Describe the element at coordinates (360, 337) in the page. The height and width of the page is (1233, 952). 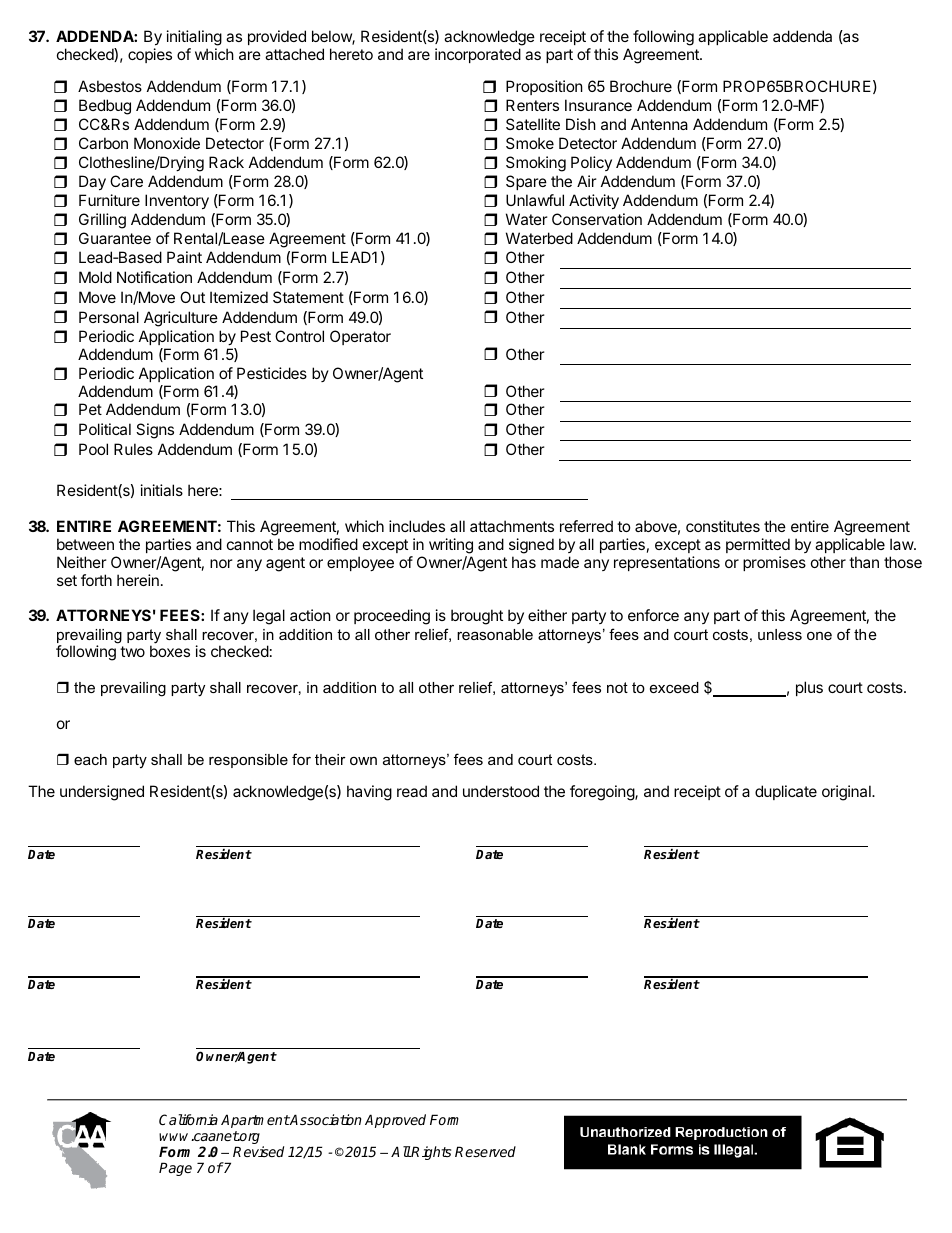
I see `Operator` at that location.
